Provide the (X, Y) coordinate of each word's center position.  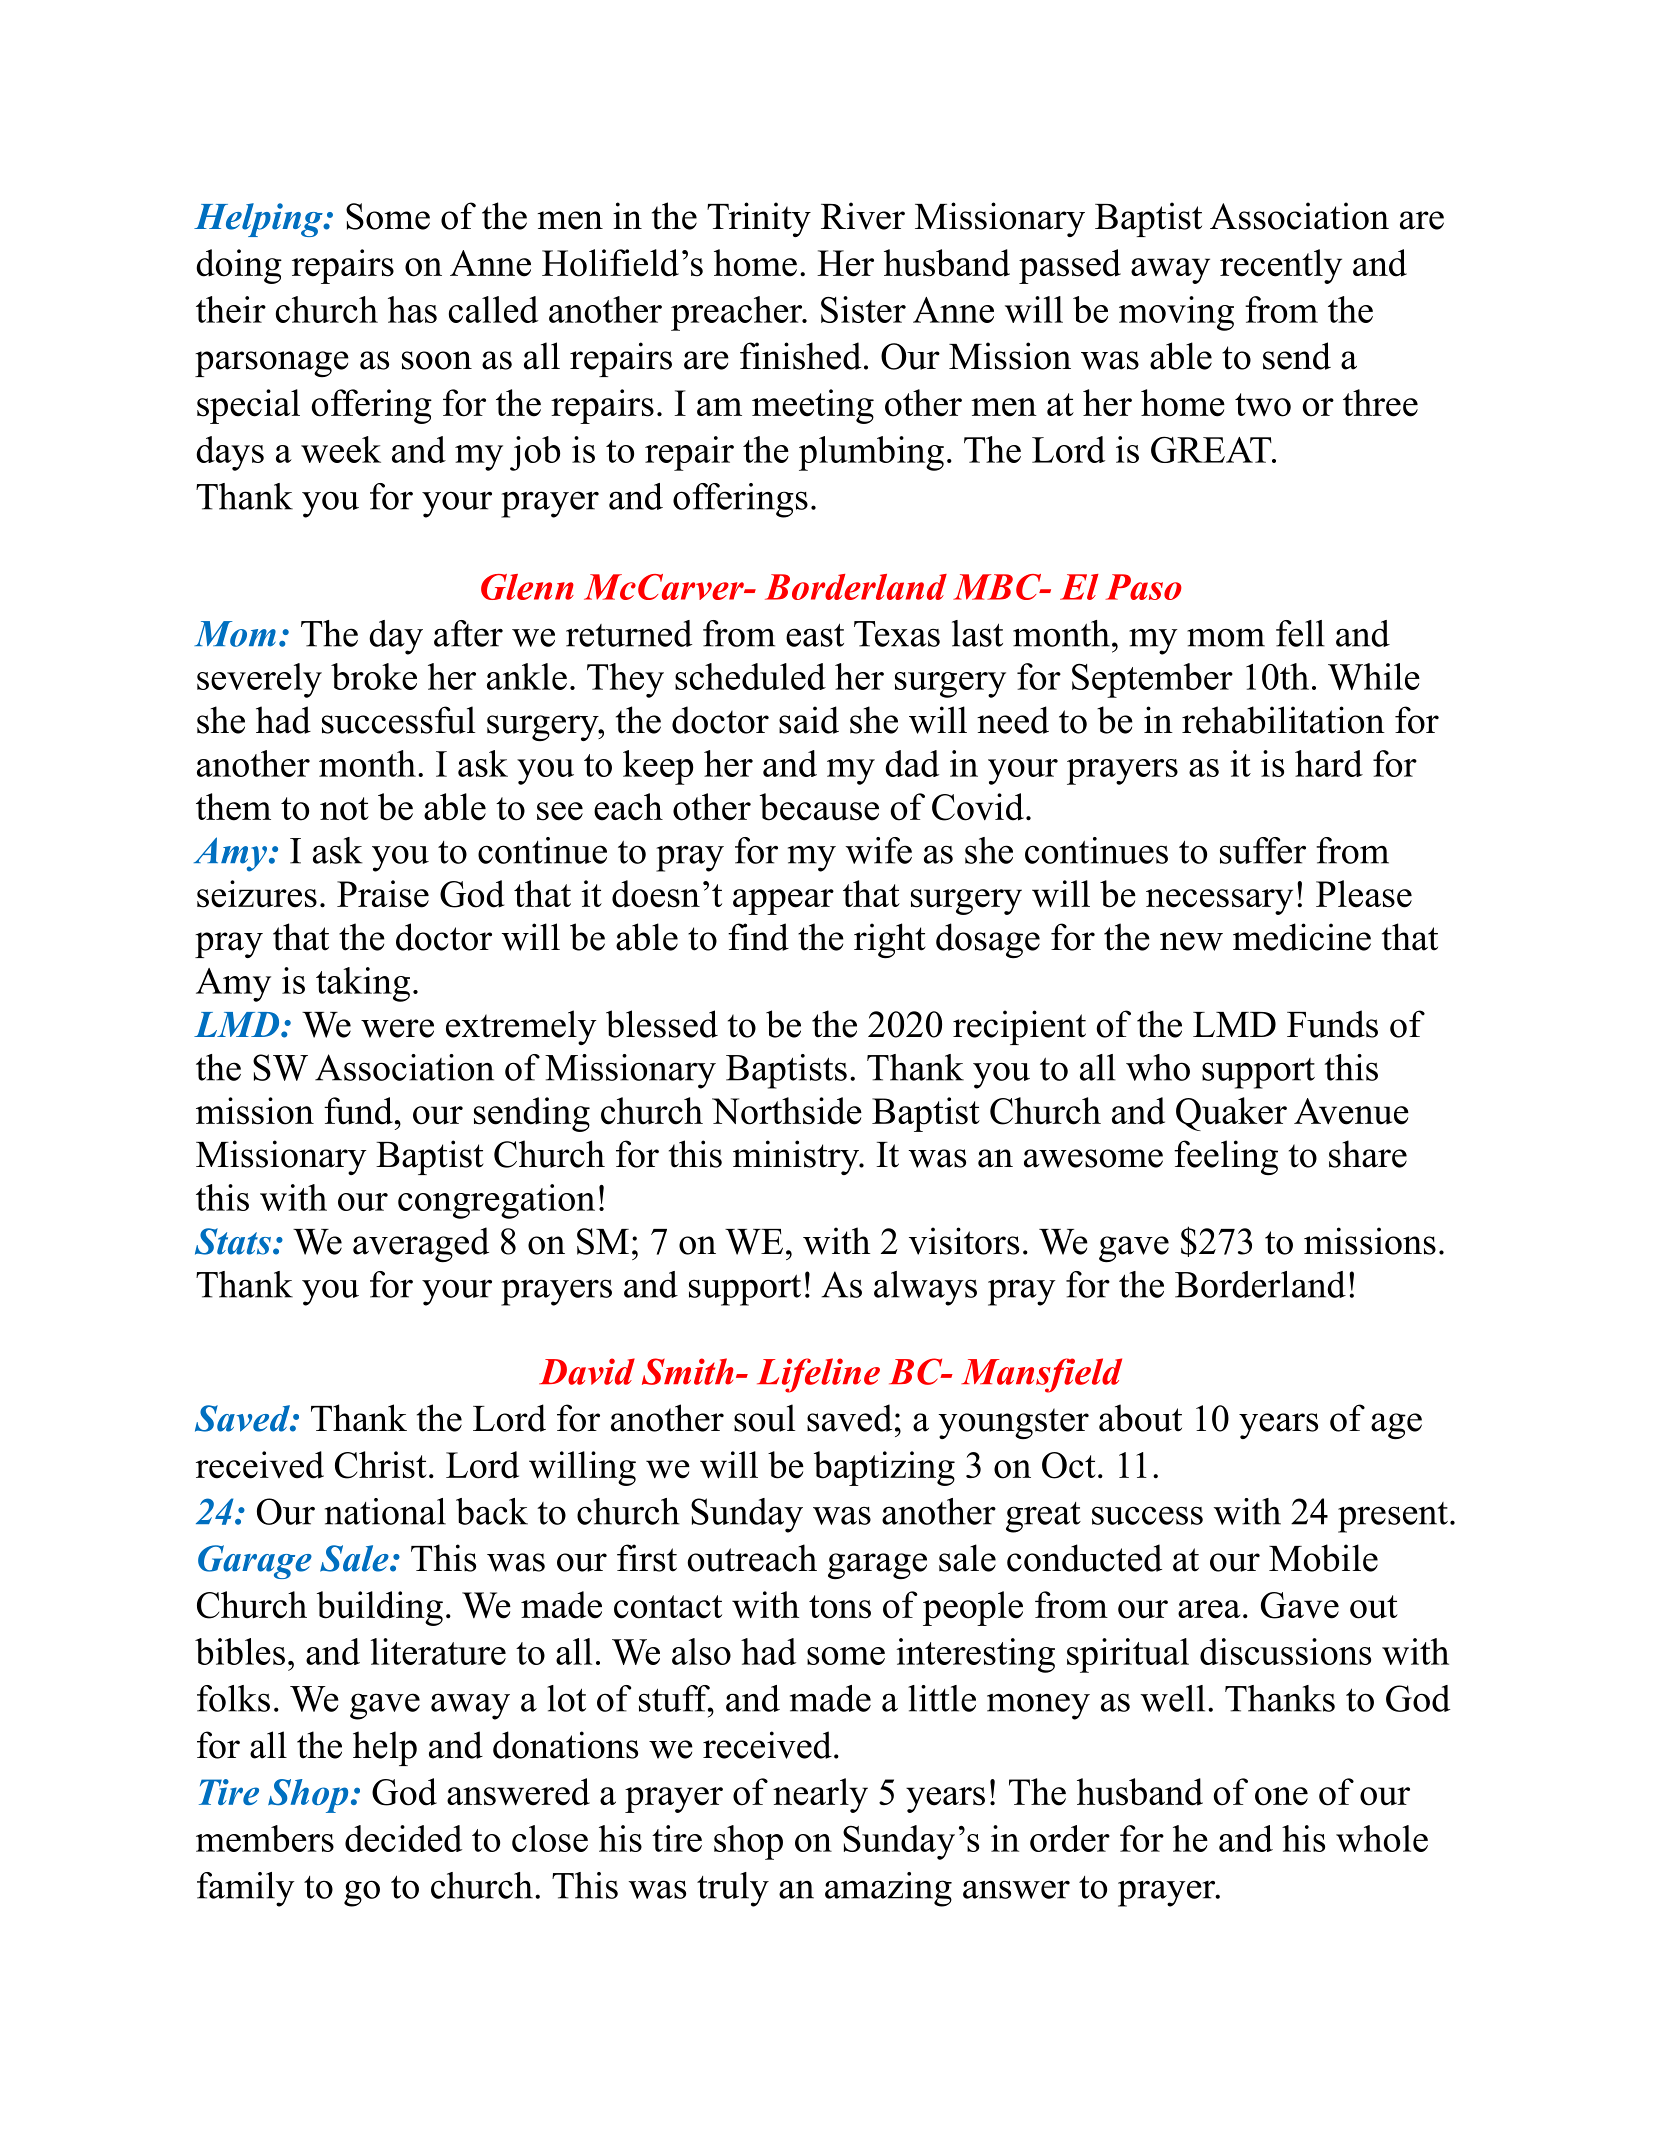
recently (1281, 266)
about (1140, 1418)
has (412, 309)
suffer (1263, 850)
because (819, 807)
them (233, 807)
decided (403, 1838)
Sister (863, 309)
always (925, 1288)
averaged (421, 1244)
